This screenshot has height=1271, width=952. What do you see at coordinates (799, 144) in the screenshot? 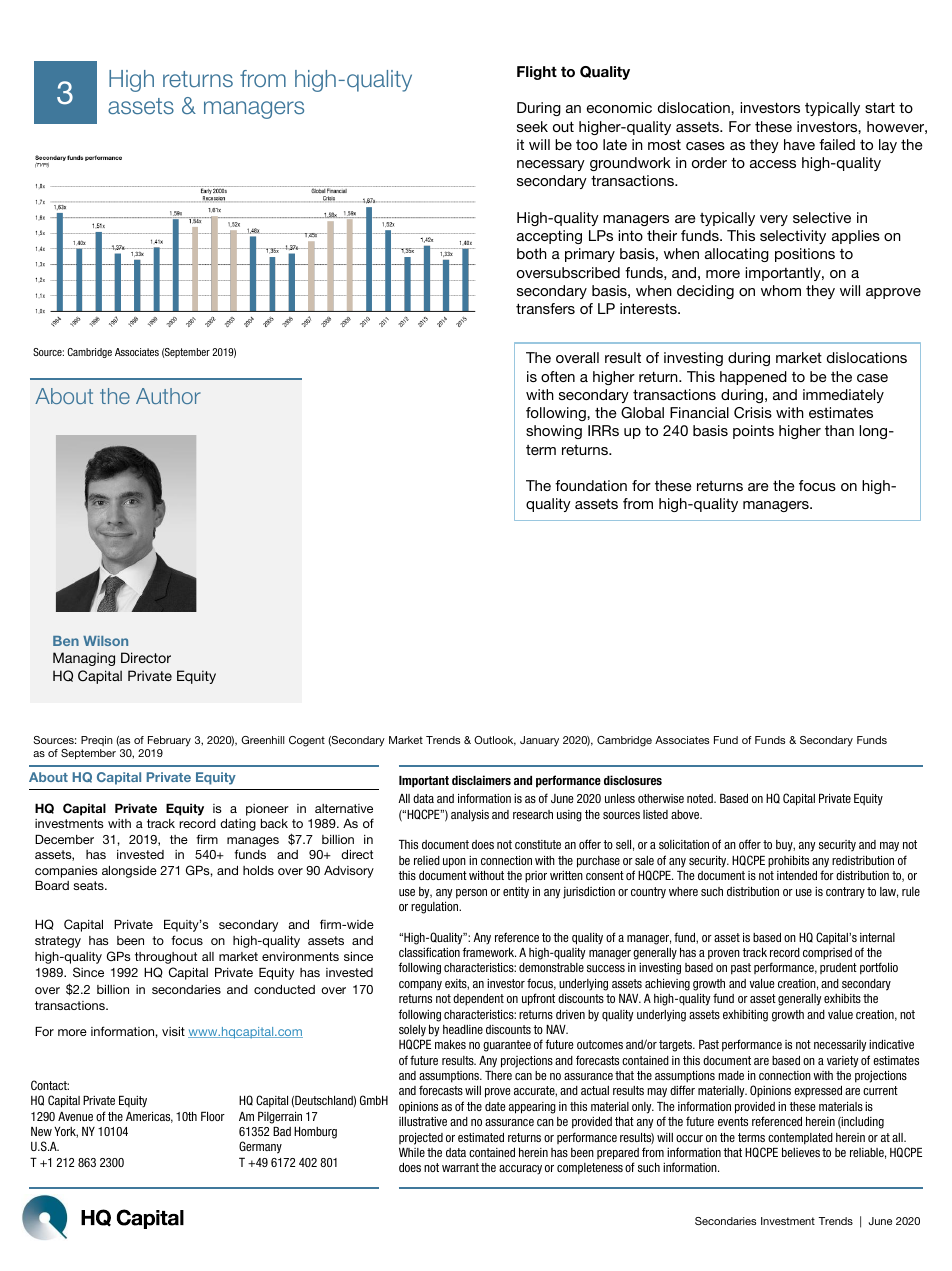
I see `have` at bounding box center [799, 144].
